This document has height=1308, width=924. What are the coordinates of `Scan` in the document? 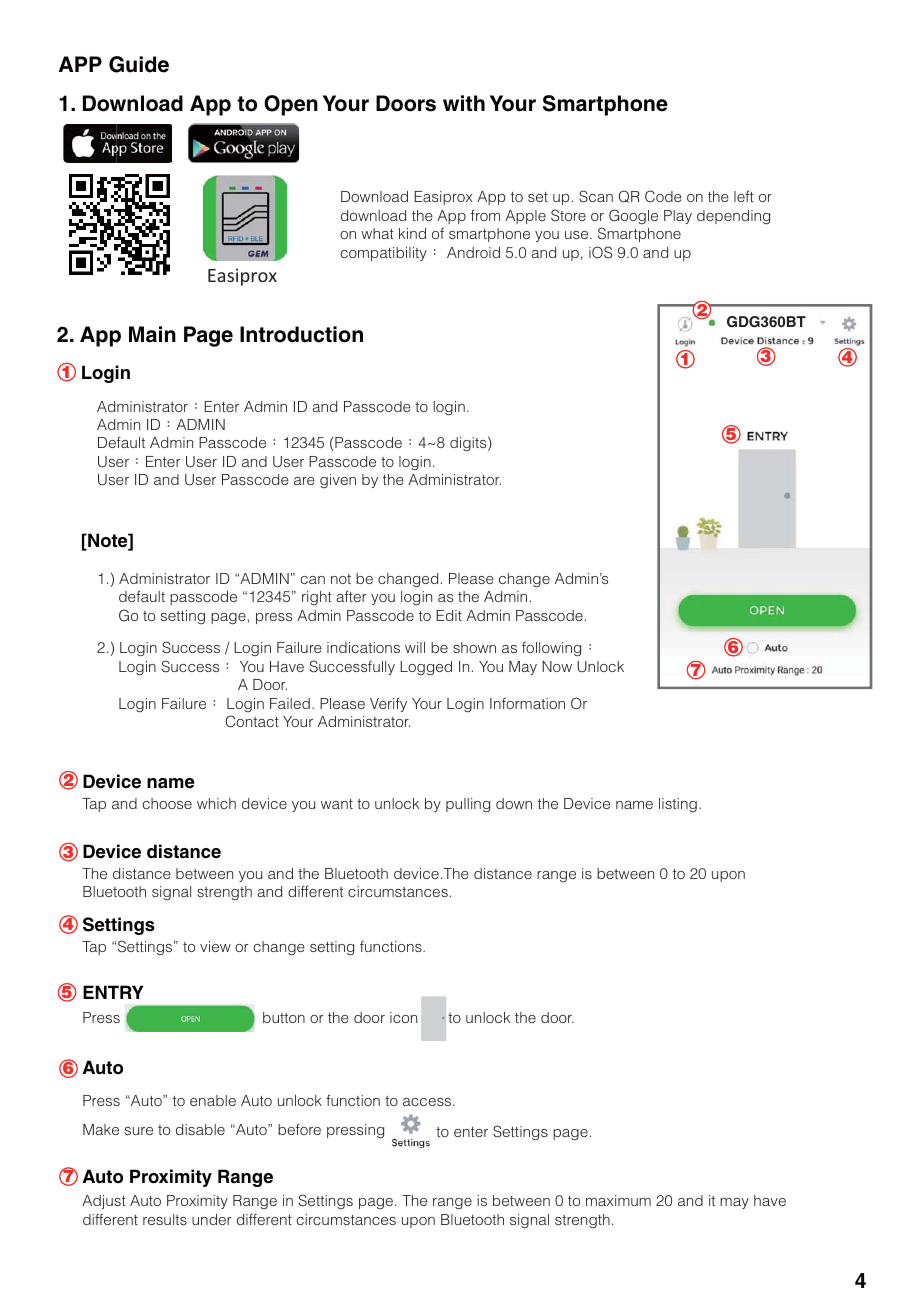 It's located at (596, 196).
